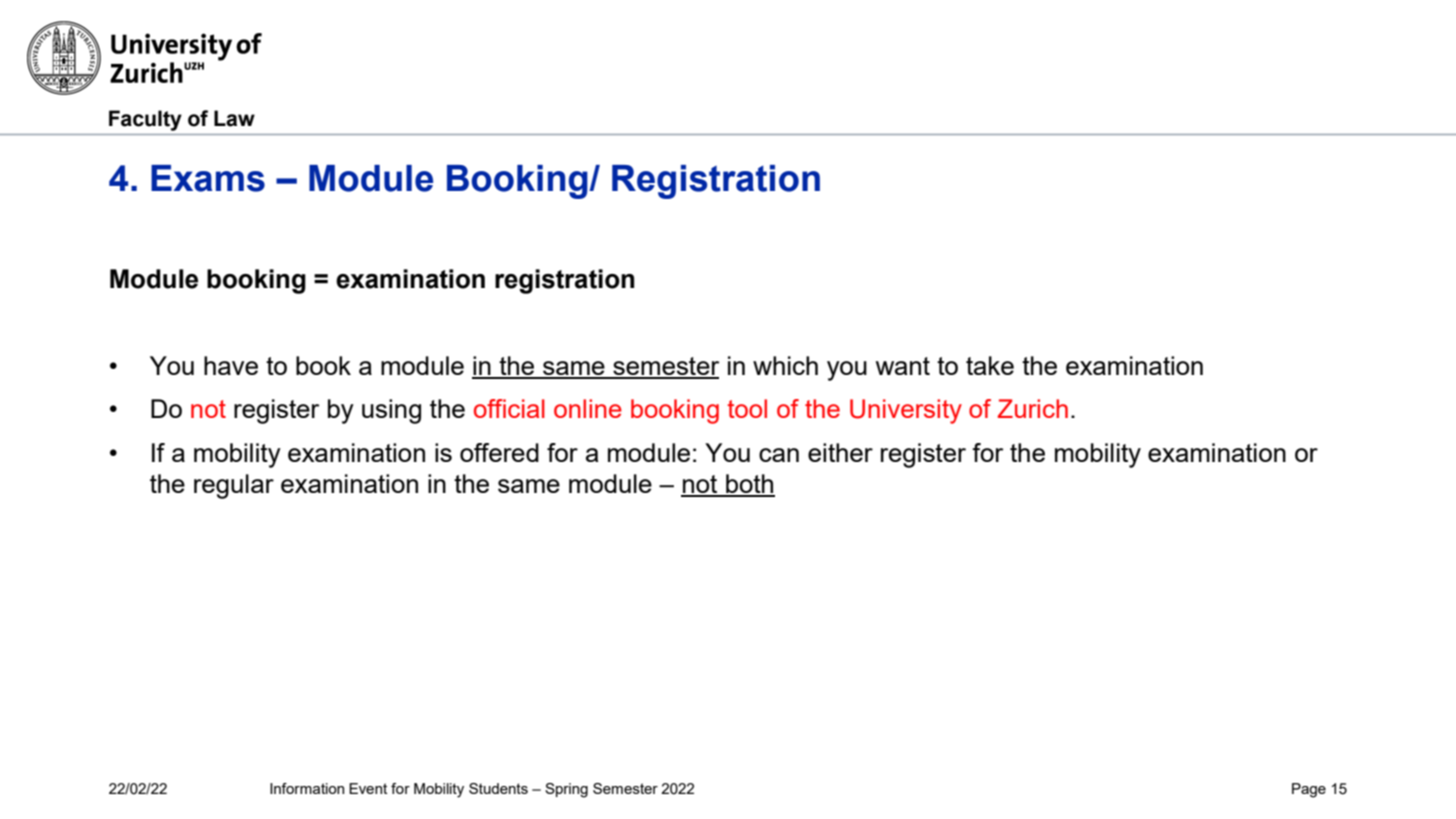  Describe the element at coordinates (231, 365) in the image. I see `have` at that location.
